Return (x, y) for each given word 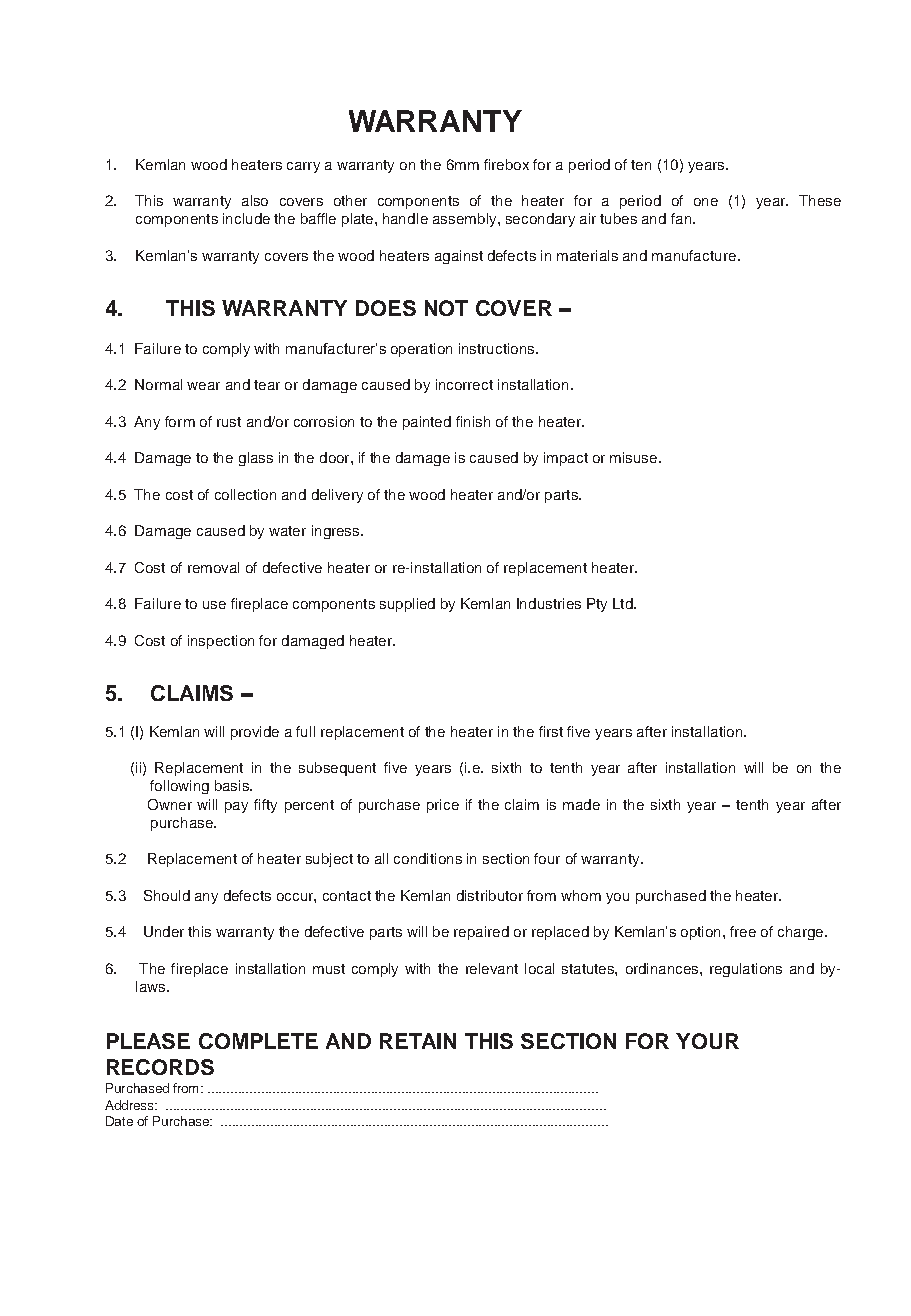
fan (682, 218)
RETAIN (418, 1041)
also (255, 200)
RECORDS (160, 1067)
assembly (466, 220)
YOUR (707, 1041)
